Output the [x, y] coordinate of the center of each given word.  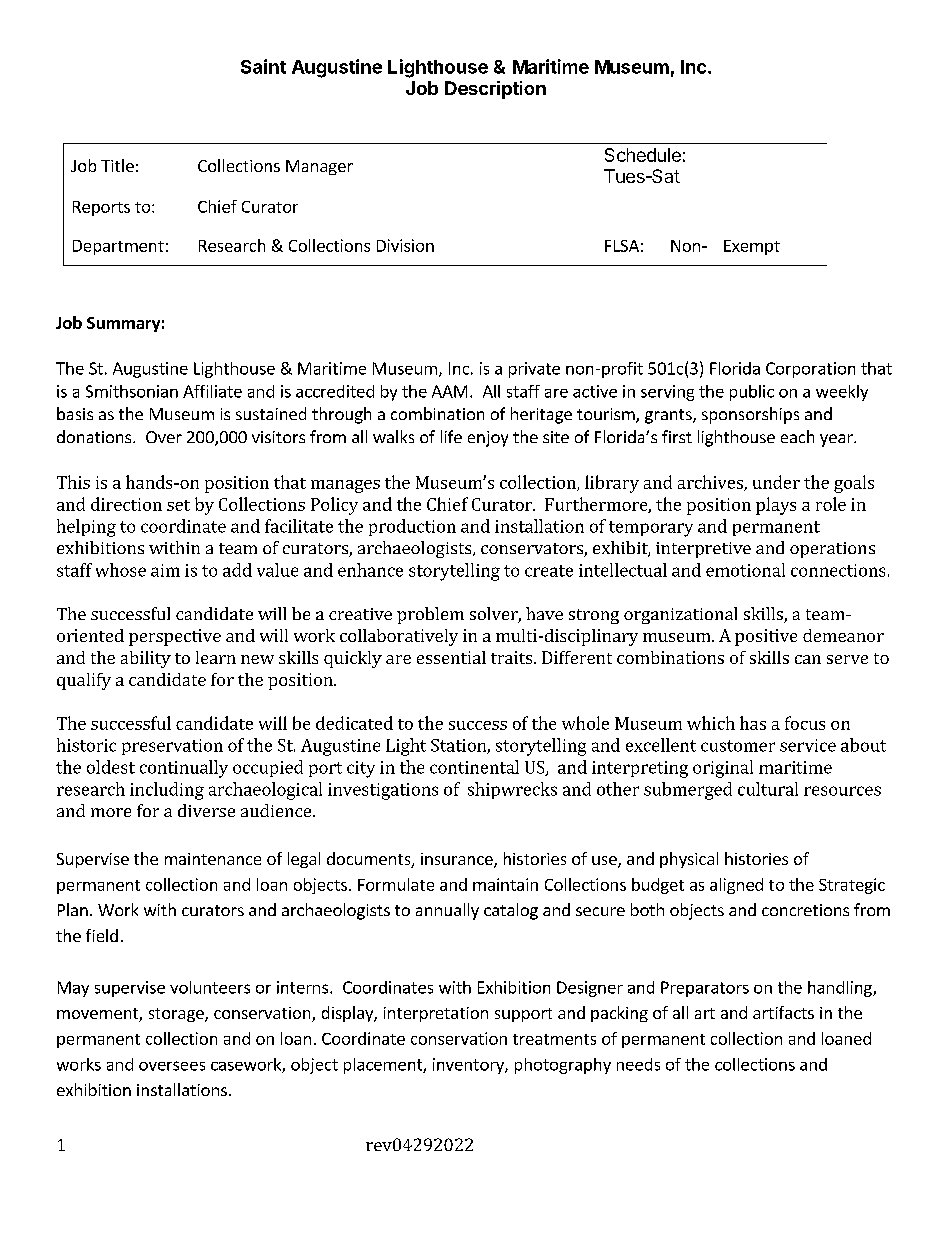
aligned [736, 886]
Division [405, 245]
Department [118, 247]
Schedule [643, 155]
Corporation [810, 370]
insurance [458, 860]
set [178, 505]
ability [146, 659]
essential [451, 657]
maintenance [213, 859]
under [776, 482]
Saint [263, 66]
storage [177, 1015]
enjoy [488, 439]
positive [766, 637]
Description [495, 90]
